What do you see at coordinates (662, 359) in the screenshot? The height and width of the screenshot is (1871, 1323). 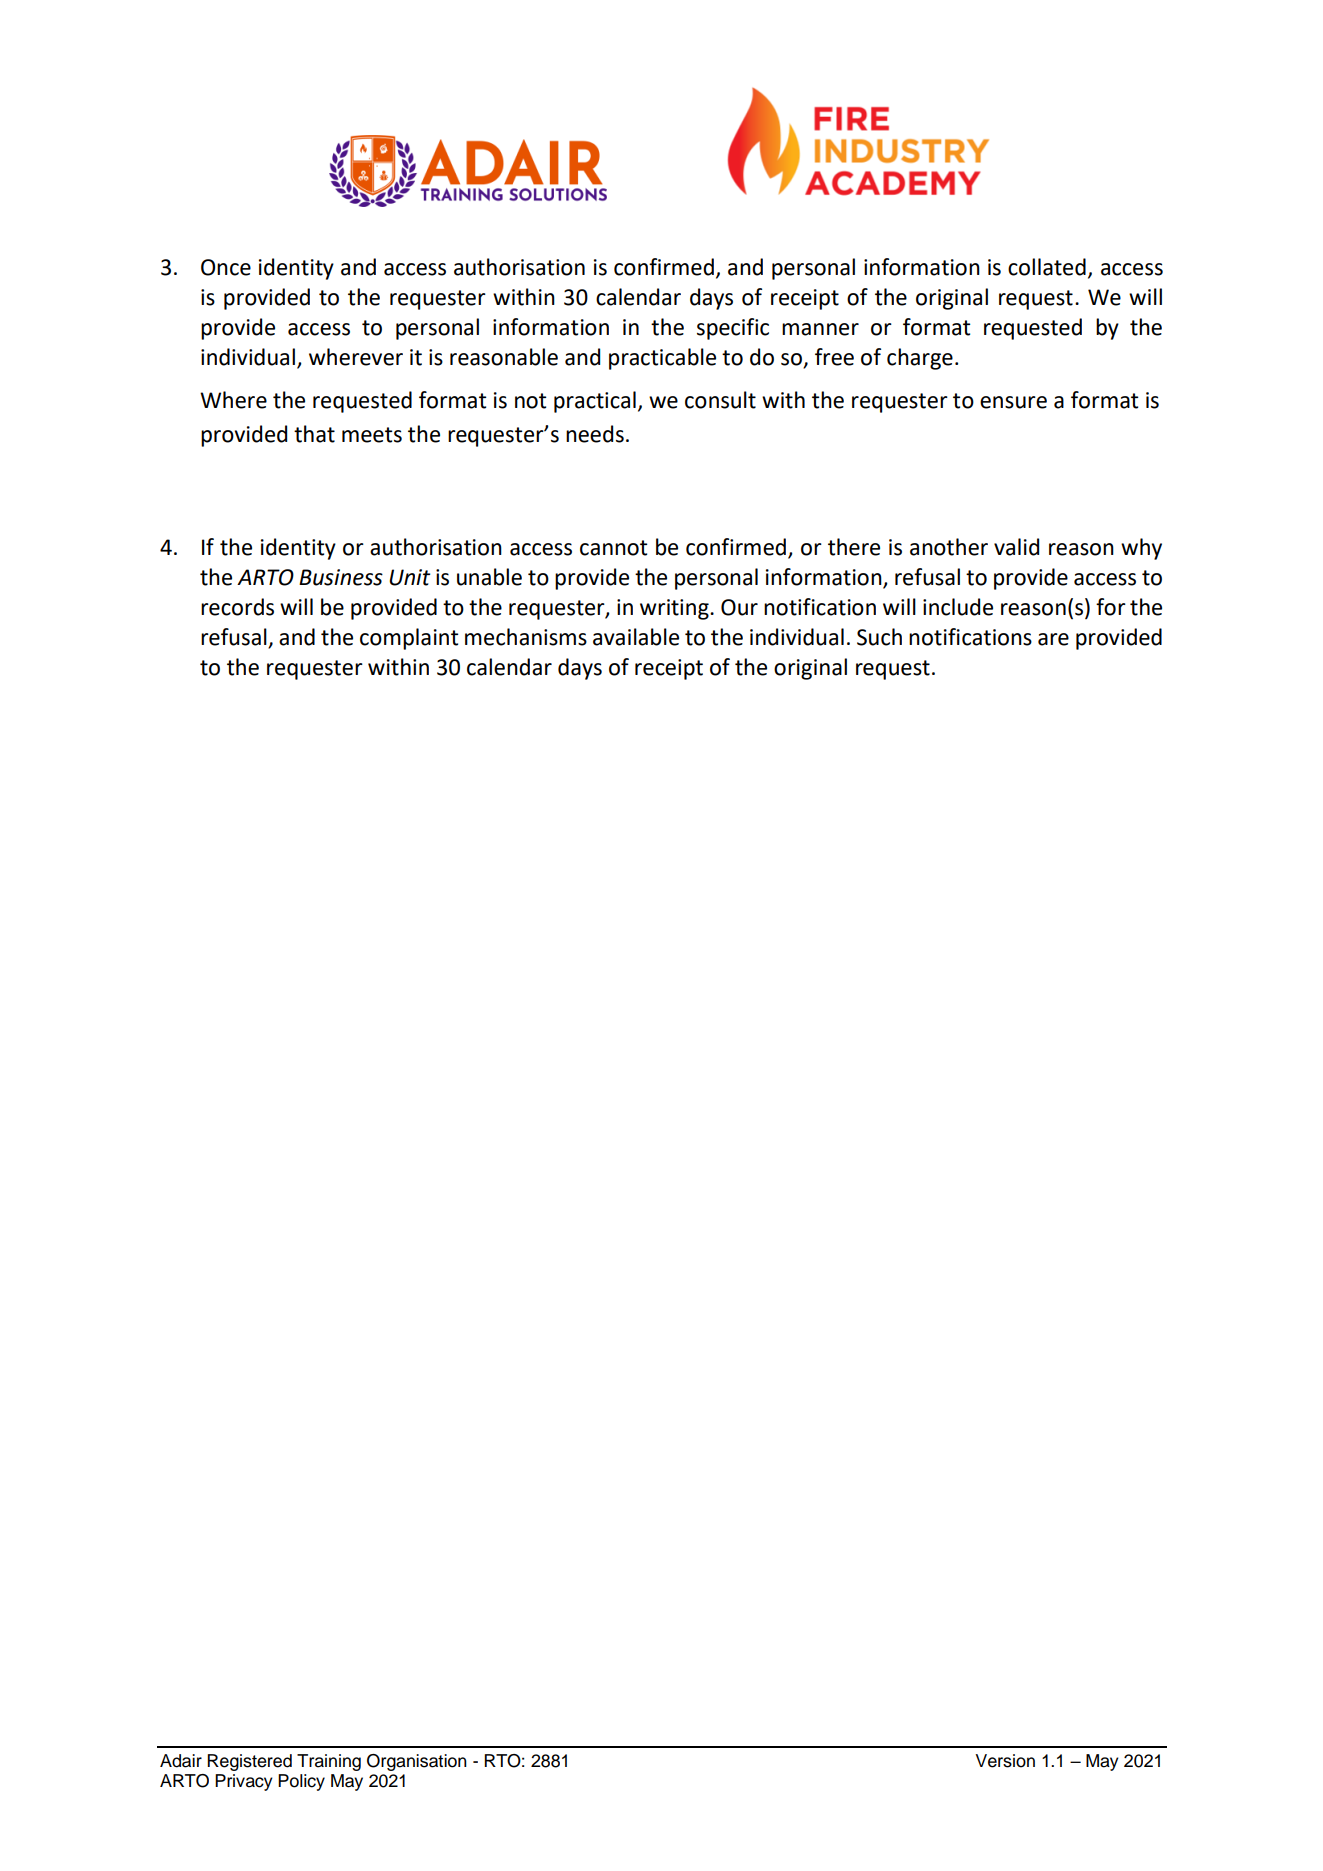 I see `practicable` at bounding box center [662, 359].
